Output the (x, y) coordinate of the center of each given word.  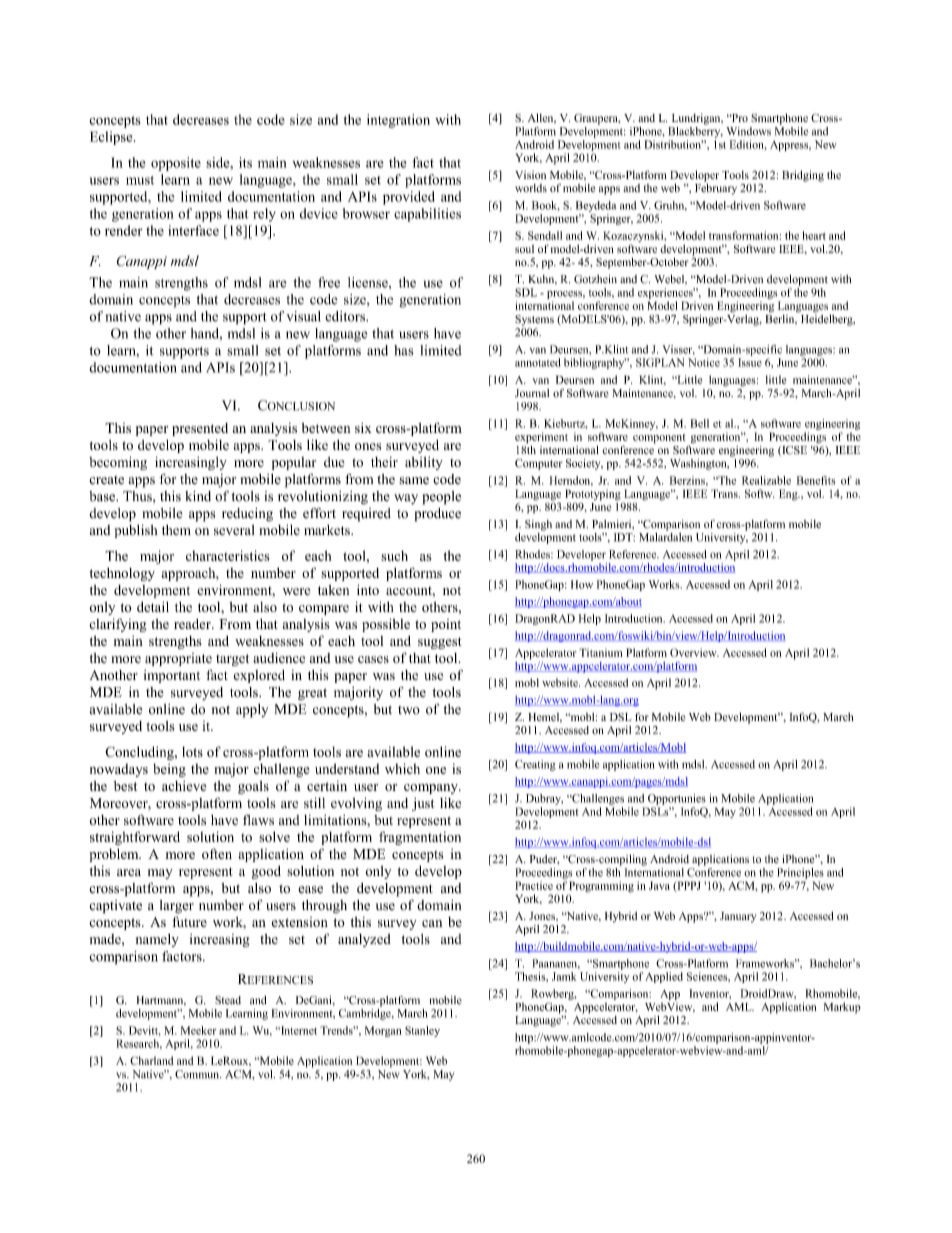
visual (303, 316)
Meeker (198, 1030)
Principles (800, 873)
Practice (534, 885)
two (409, 710)
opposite (176, 164)
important (172, 676)
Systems (534, 320)
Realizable (766, 480)
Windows (748, 131)
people (441, 498)
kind (198, 496)
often (217, 853)
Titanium (601, 652)
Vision (530, 175)
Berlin (781, 318)
